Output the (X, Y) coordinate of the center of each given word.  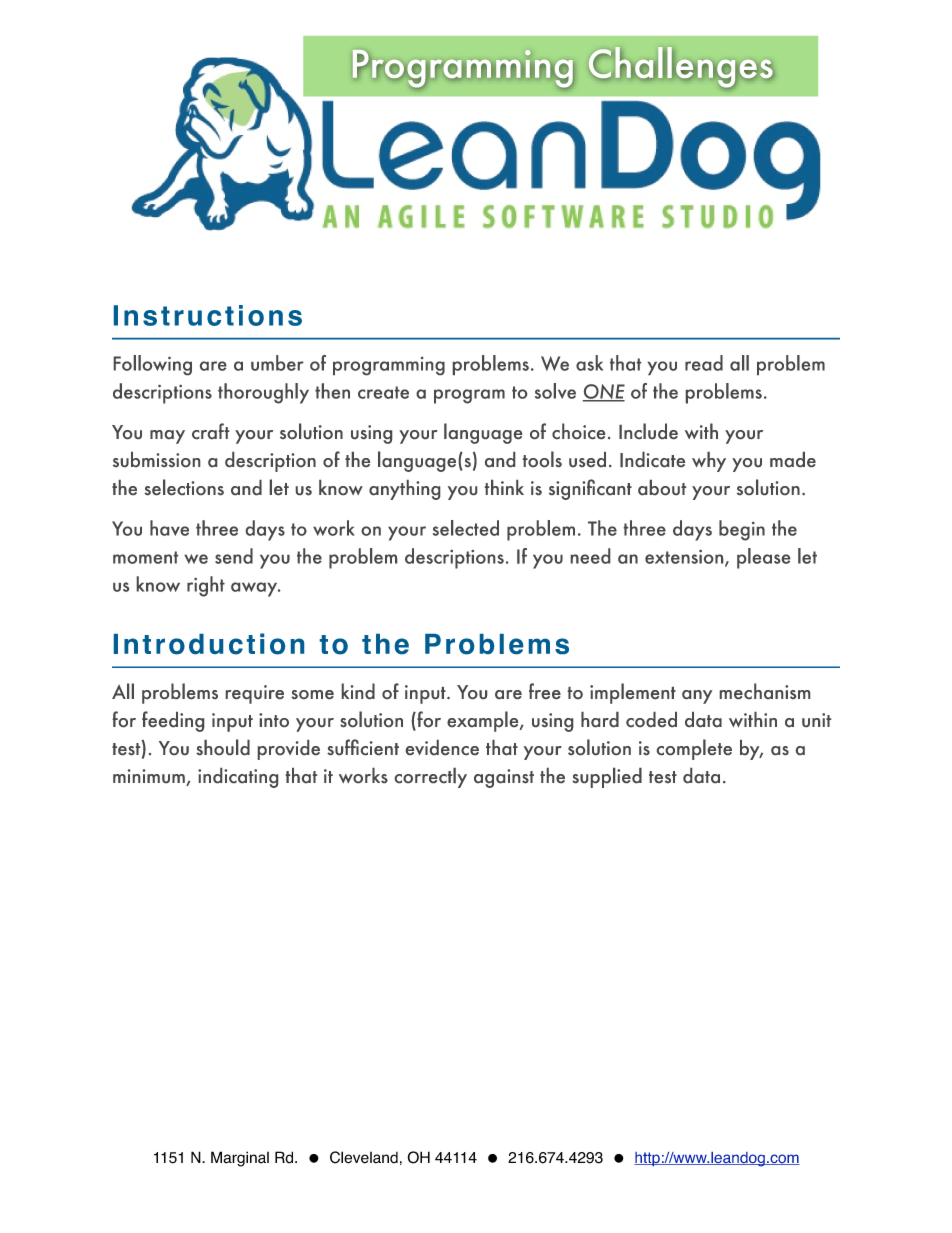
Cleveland (364, 1157)
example (484, 721)
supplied (607, 778)
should (223, 747)
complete (694, 749)
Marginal (240, 1159)
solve (555, 391)
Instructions (208, 315)
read (704, 363)
